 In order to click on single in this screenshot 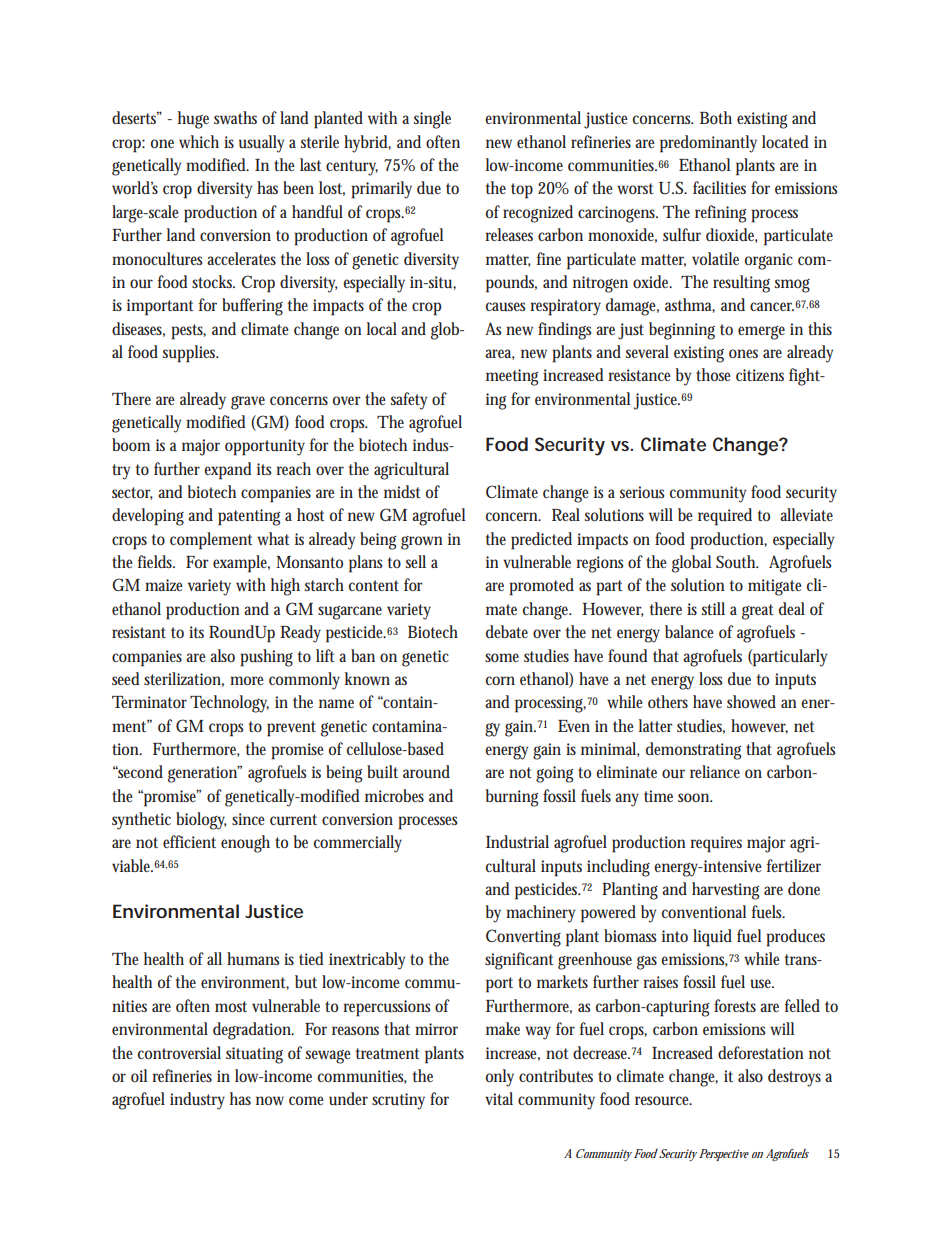, I will do `click(432, 120)`.
